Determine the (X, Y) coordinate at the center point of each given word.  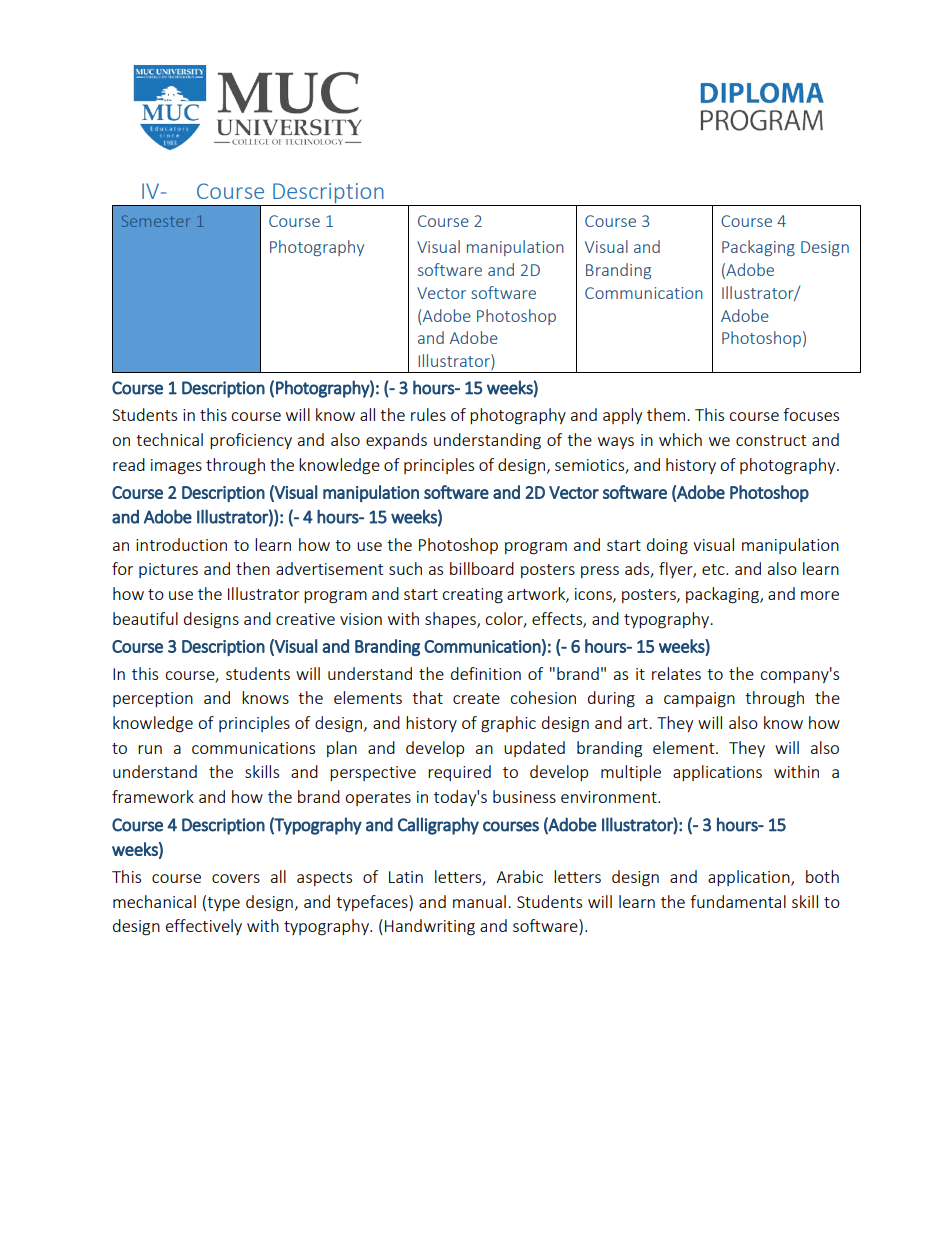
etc (714, 569)
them (667, 414)
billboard (482, 568)
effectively (204, 927)
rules (428, 414)
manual (479, 901)
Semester (156, 221)
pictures (168, 570)
